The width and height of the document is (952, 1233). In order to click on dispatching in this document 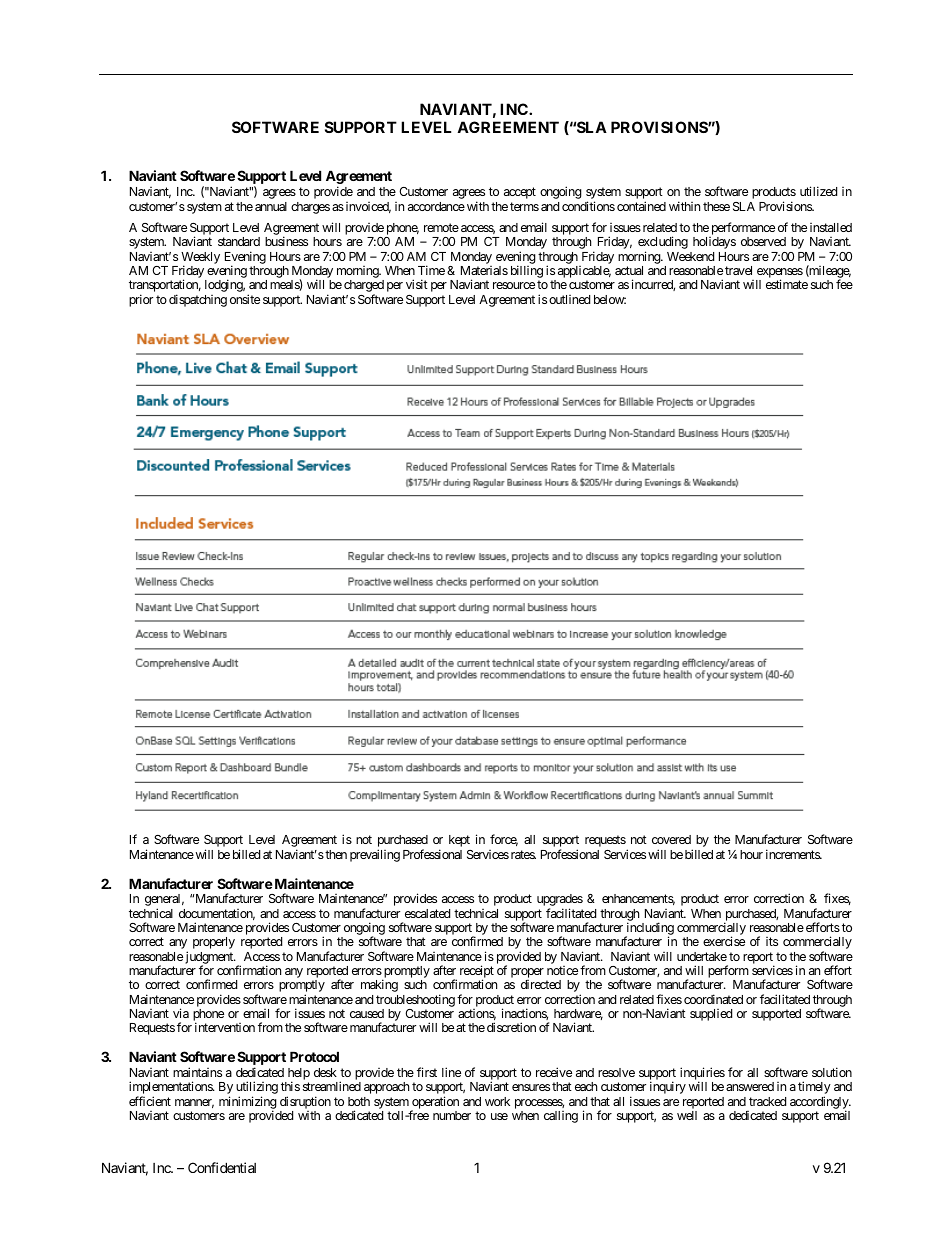, I will do `click(198, 300)`.
